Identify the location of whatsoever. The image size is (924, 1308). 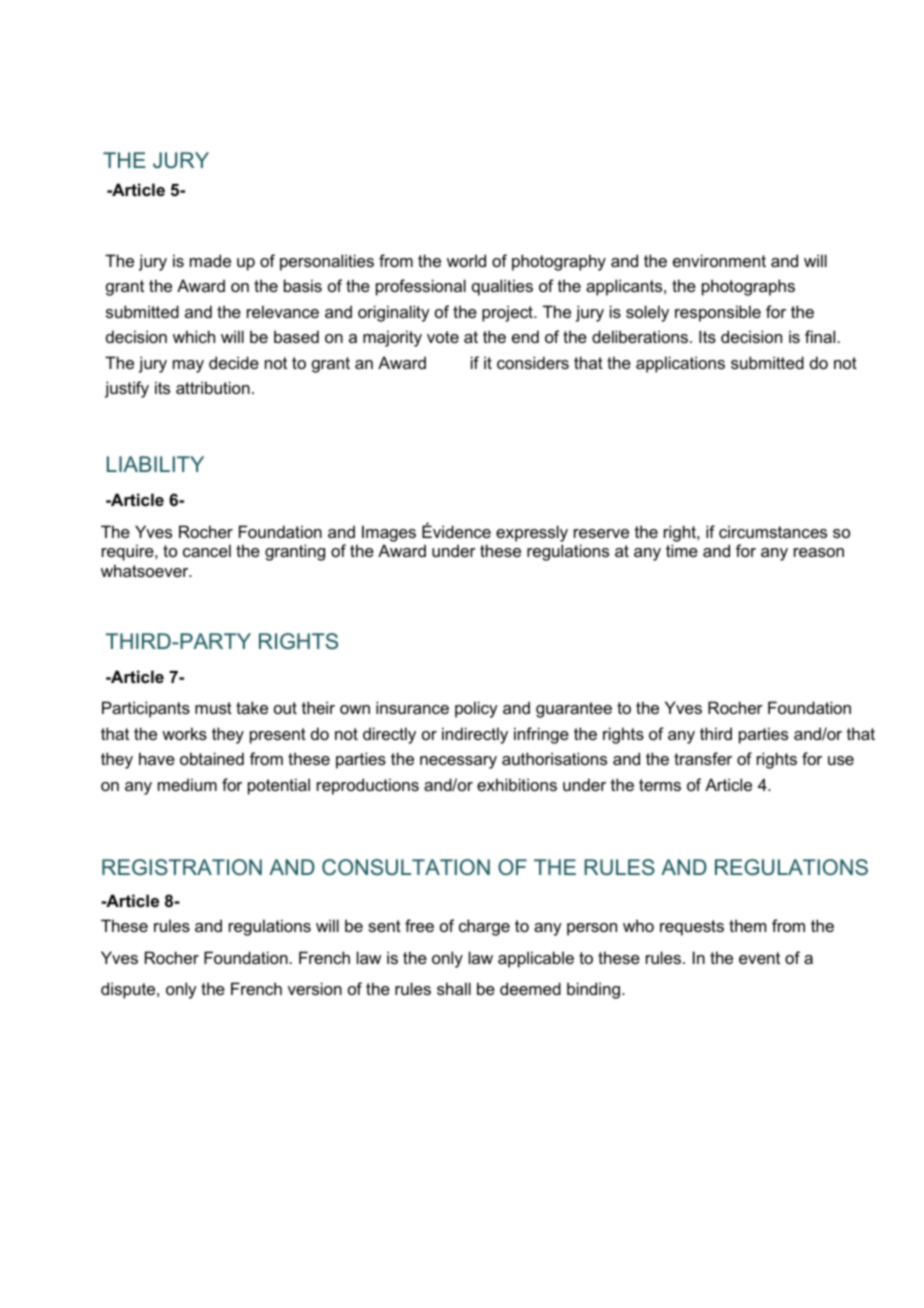
(146, 570).
